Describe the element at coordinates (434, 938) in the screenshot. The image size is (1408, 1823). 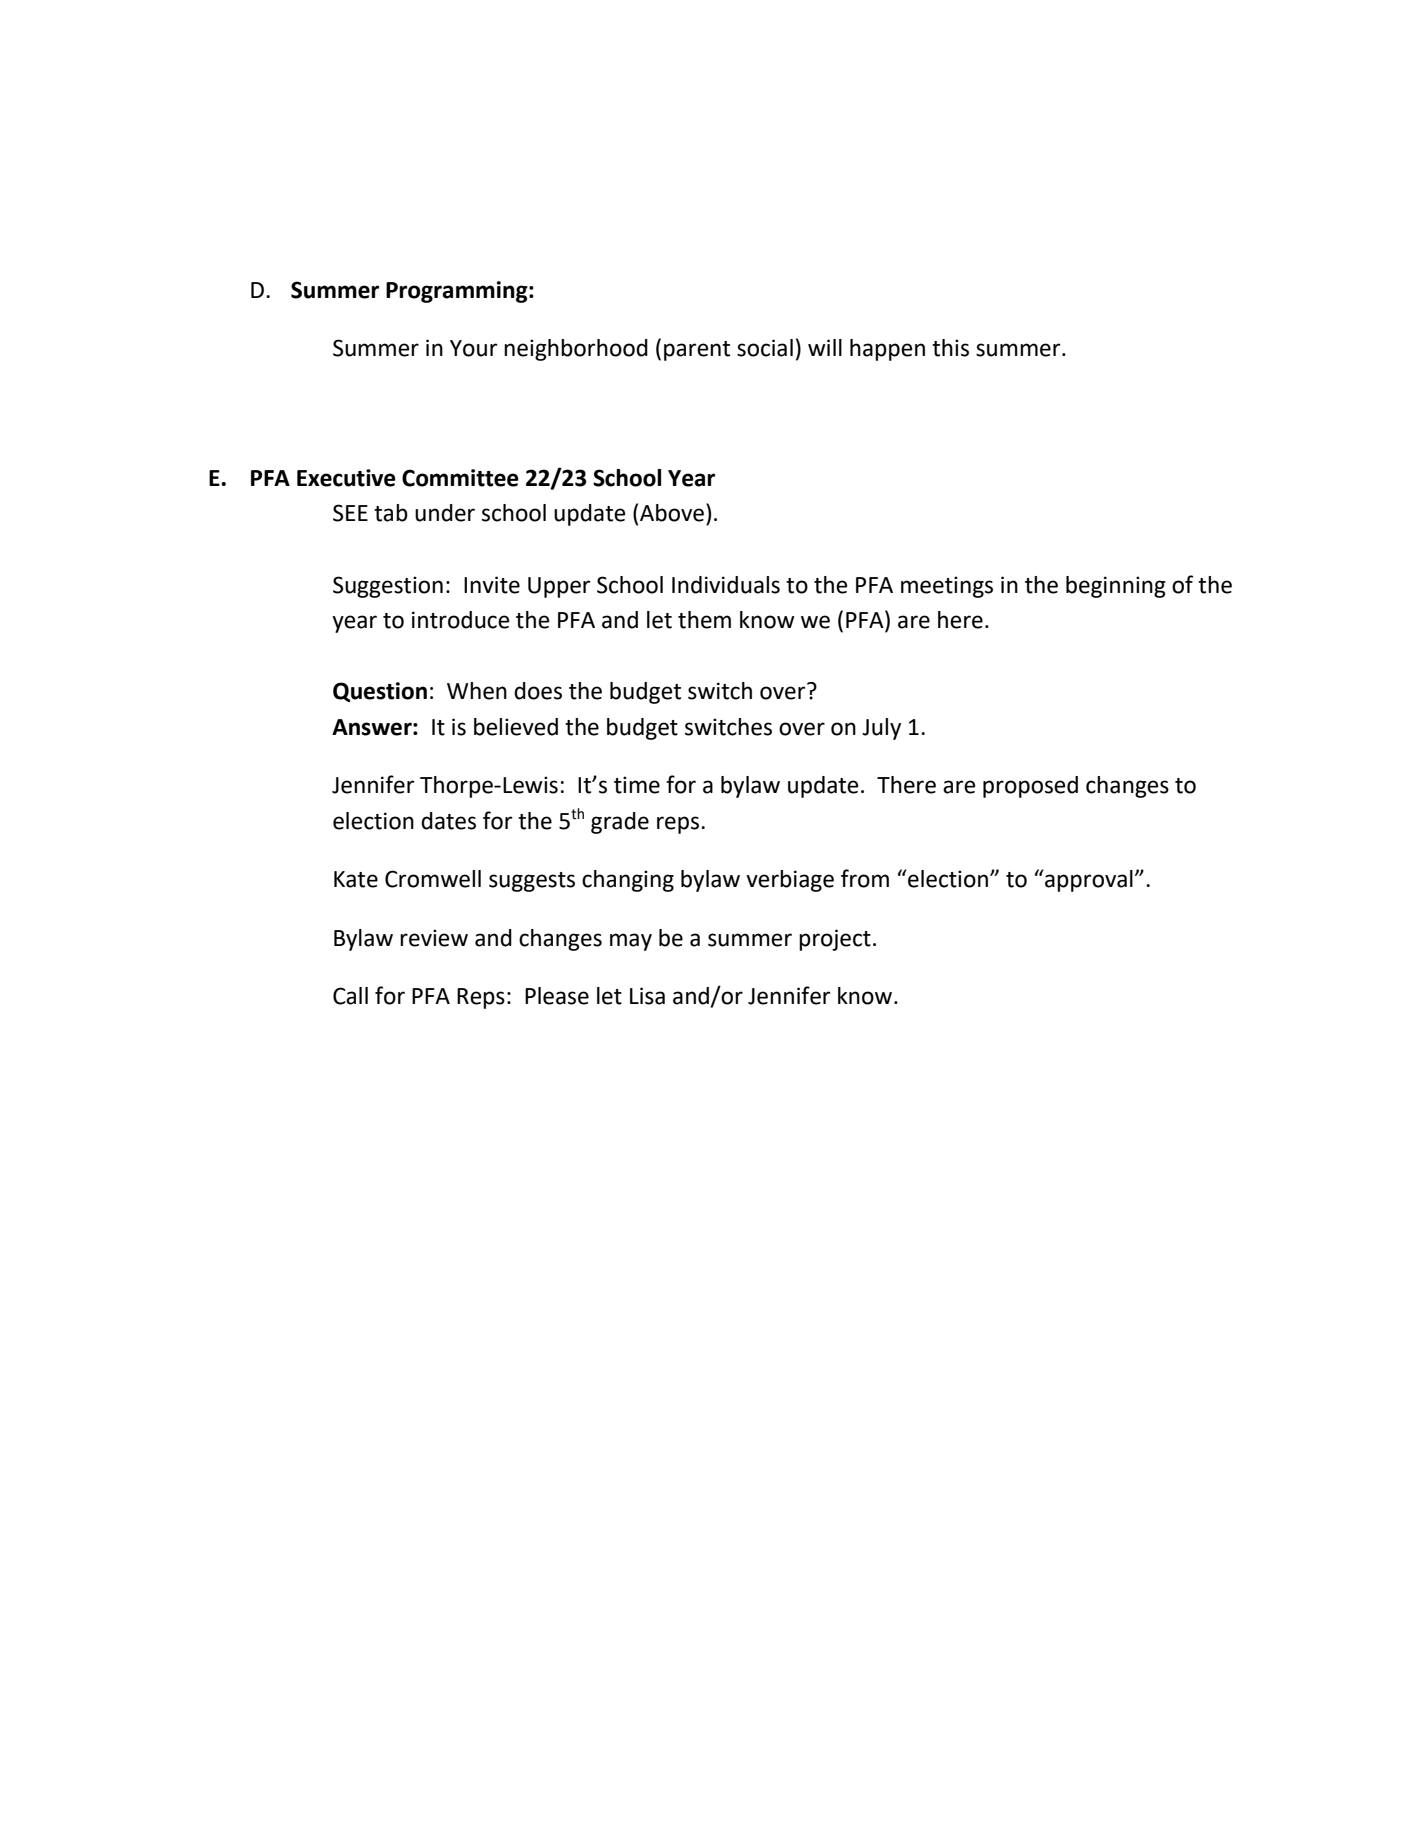
I see `review` at that location.
